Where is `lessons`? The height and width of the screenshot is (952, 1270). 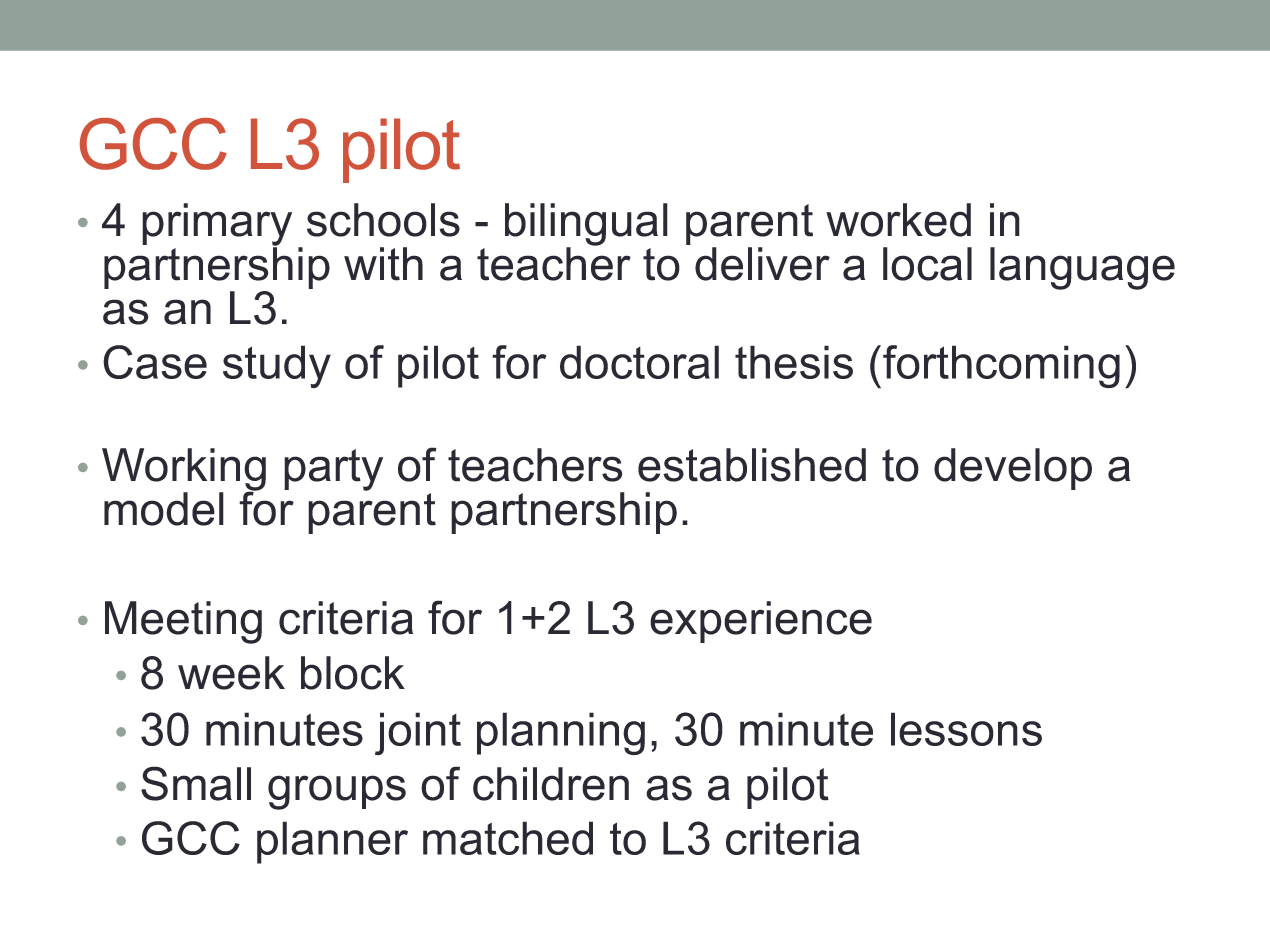
lessons is located at coordinates (966, 729).
